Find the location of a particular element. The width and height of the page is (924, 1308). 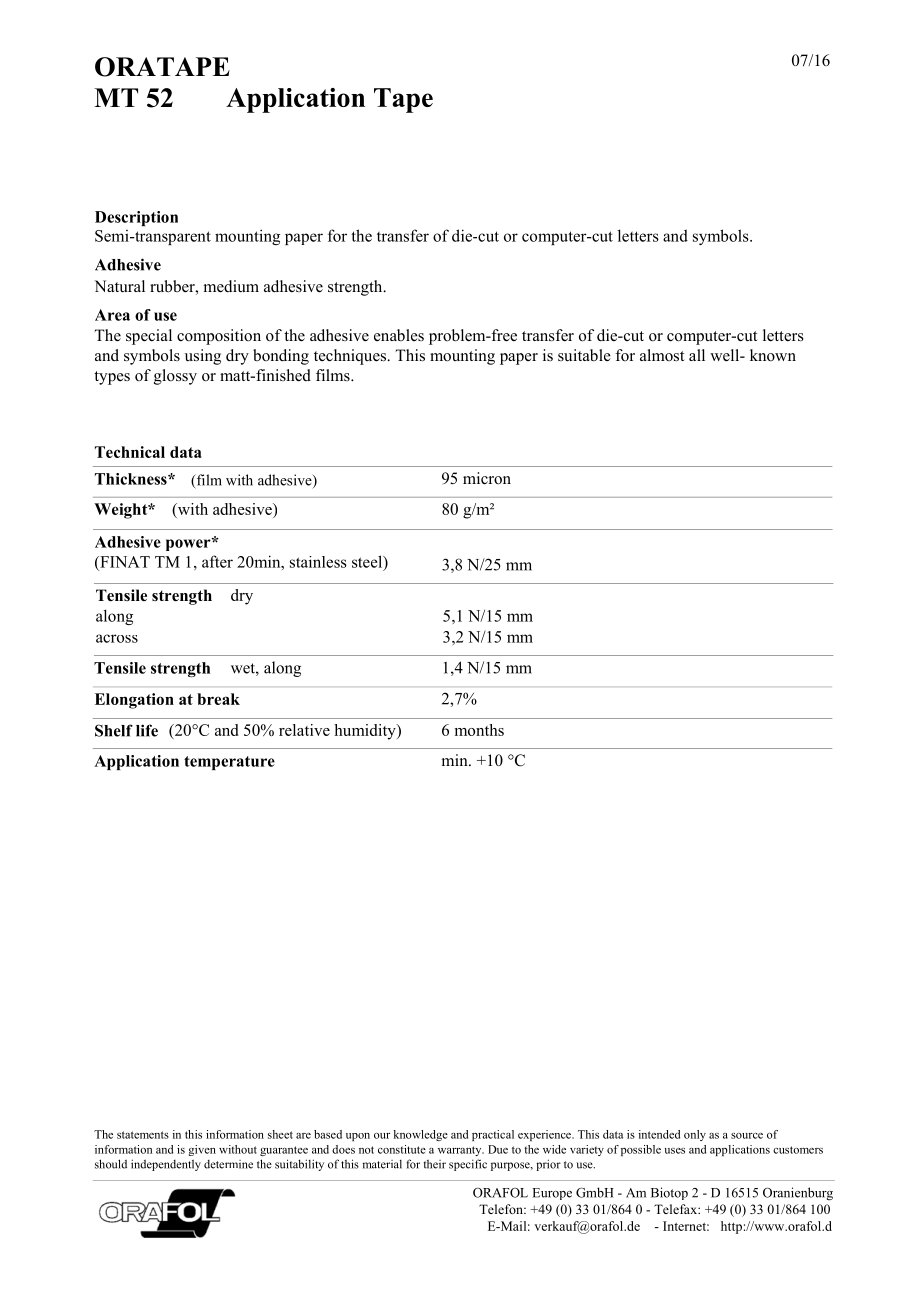

specific is located at coordinates (468, 1165).
